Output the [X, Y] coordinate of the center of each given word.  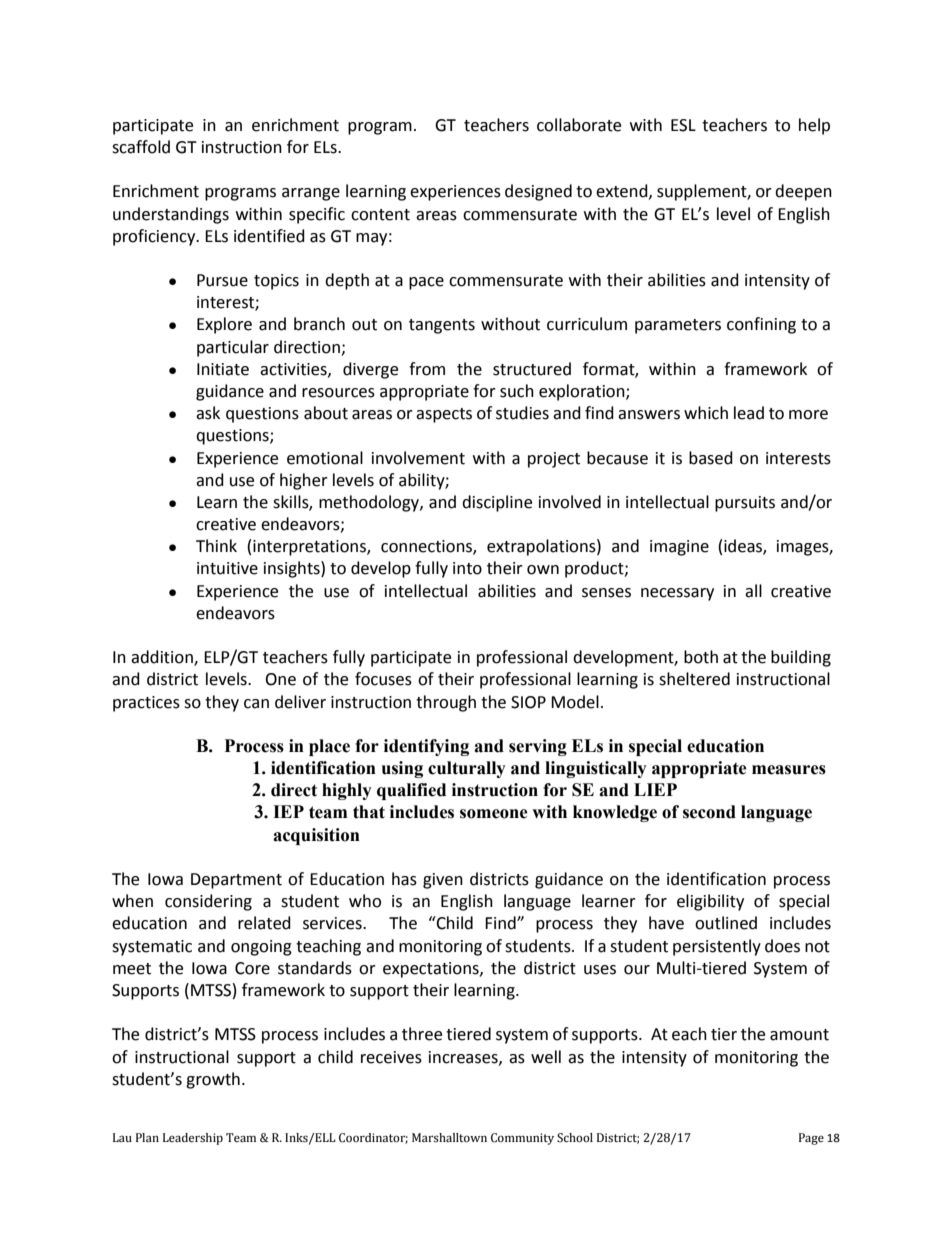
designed [538, 192]
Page [811, 1139]
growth [213, 1080]
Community [522, 1139]
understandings [171, 215]
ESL [683, 125]
